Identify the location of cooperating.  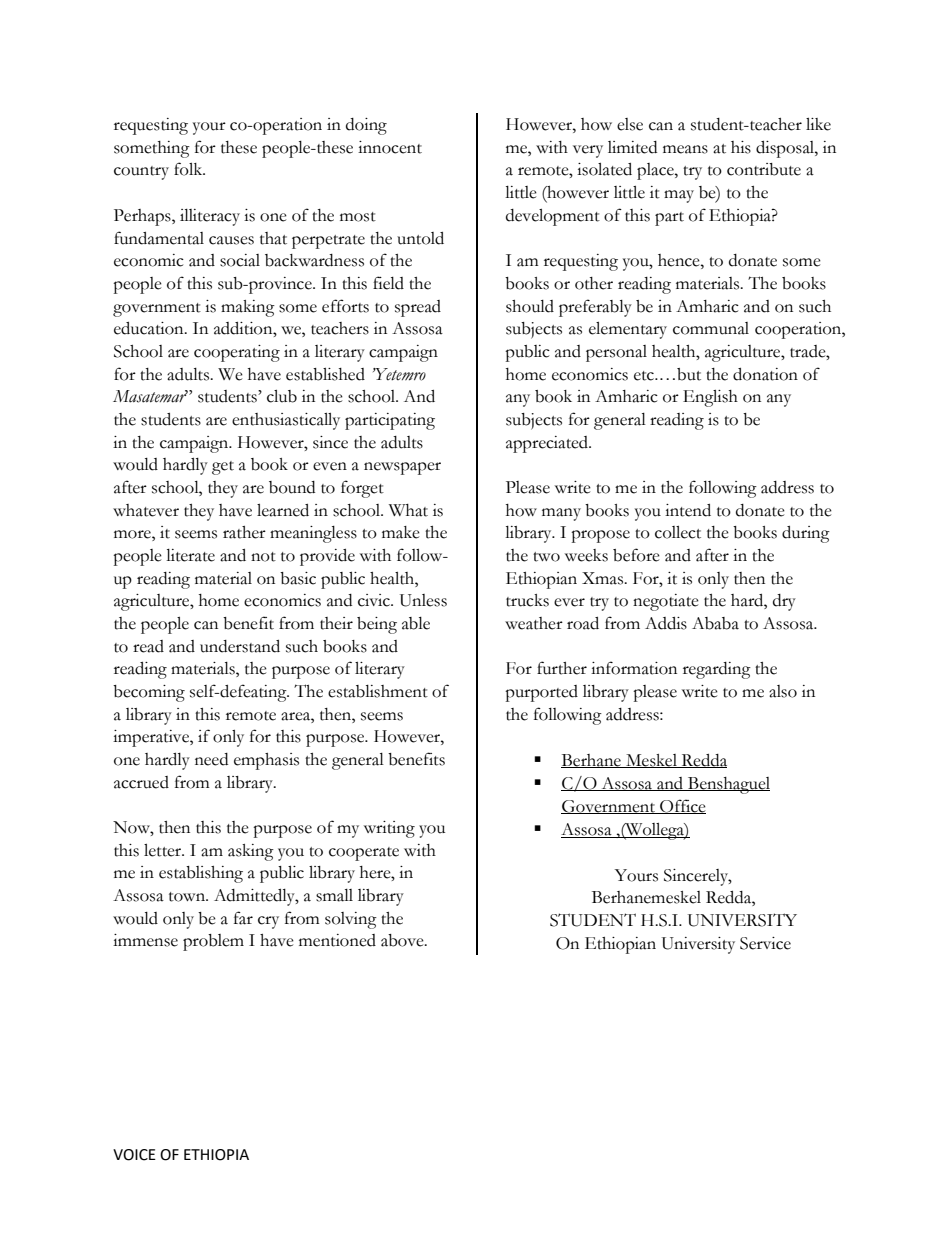
(237, 353).
